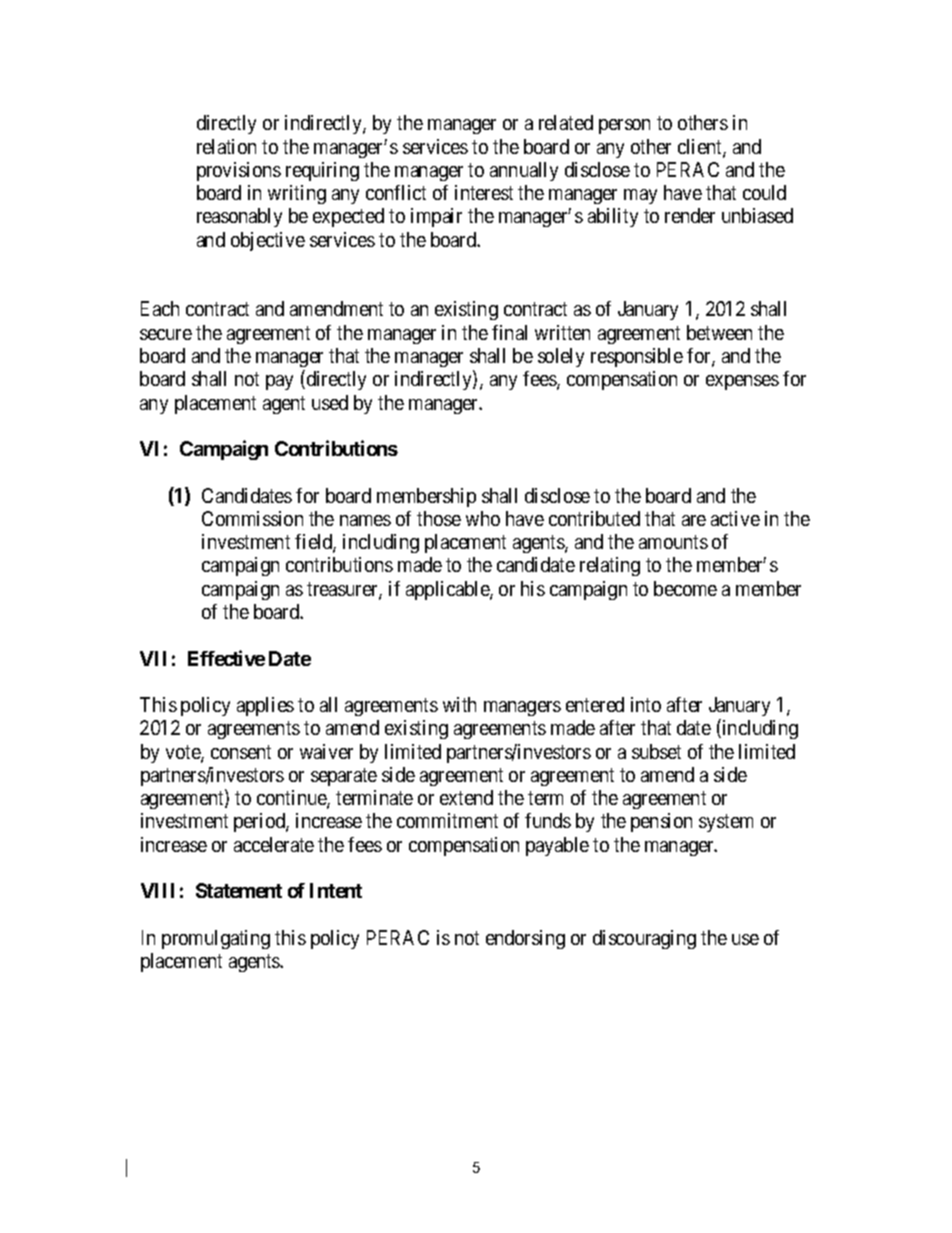  What do you see at coordinates (484, 192) in the image?
I see `interest` at bounding box center [484, 192].
